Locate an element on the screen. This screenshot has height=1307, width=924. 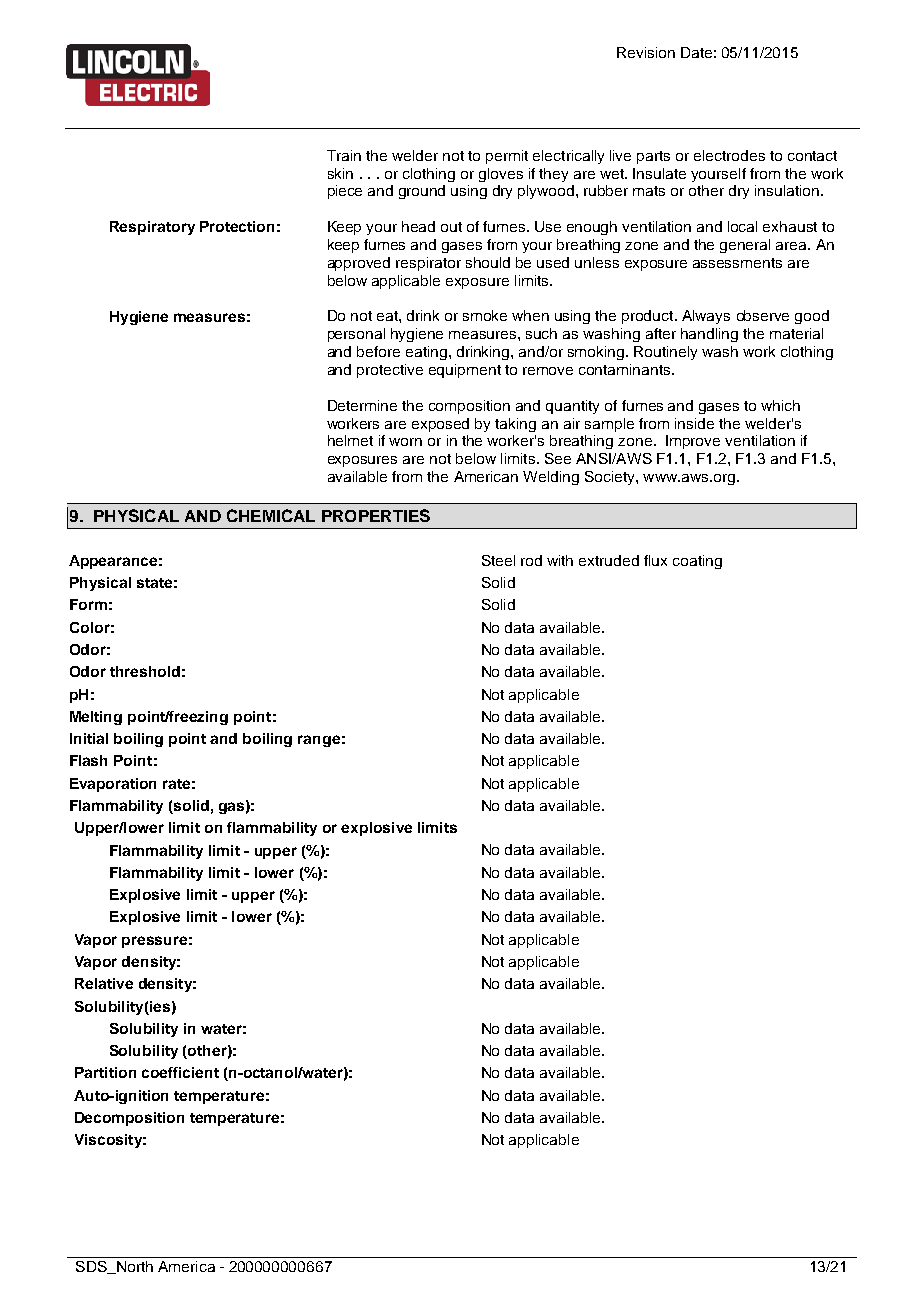
flux is located at coordinates (655, 560).
